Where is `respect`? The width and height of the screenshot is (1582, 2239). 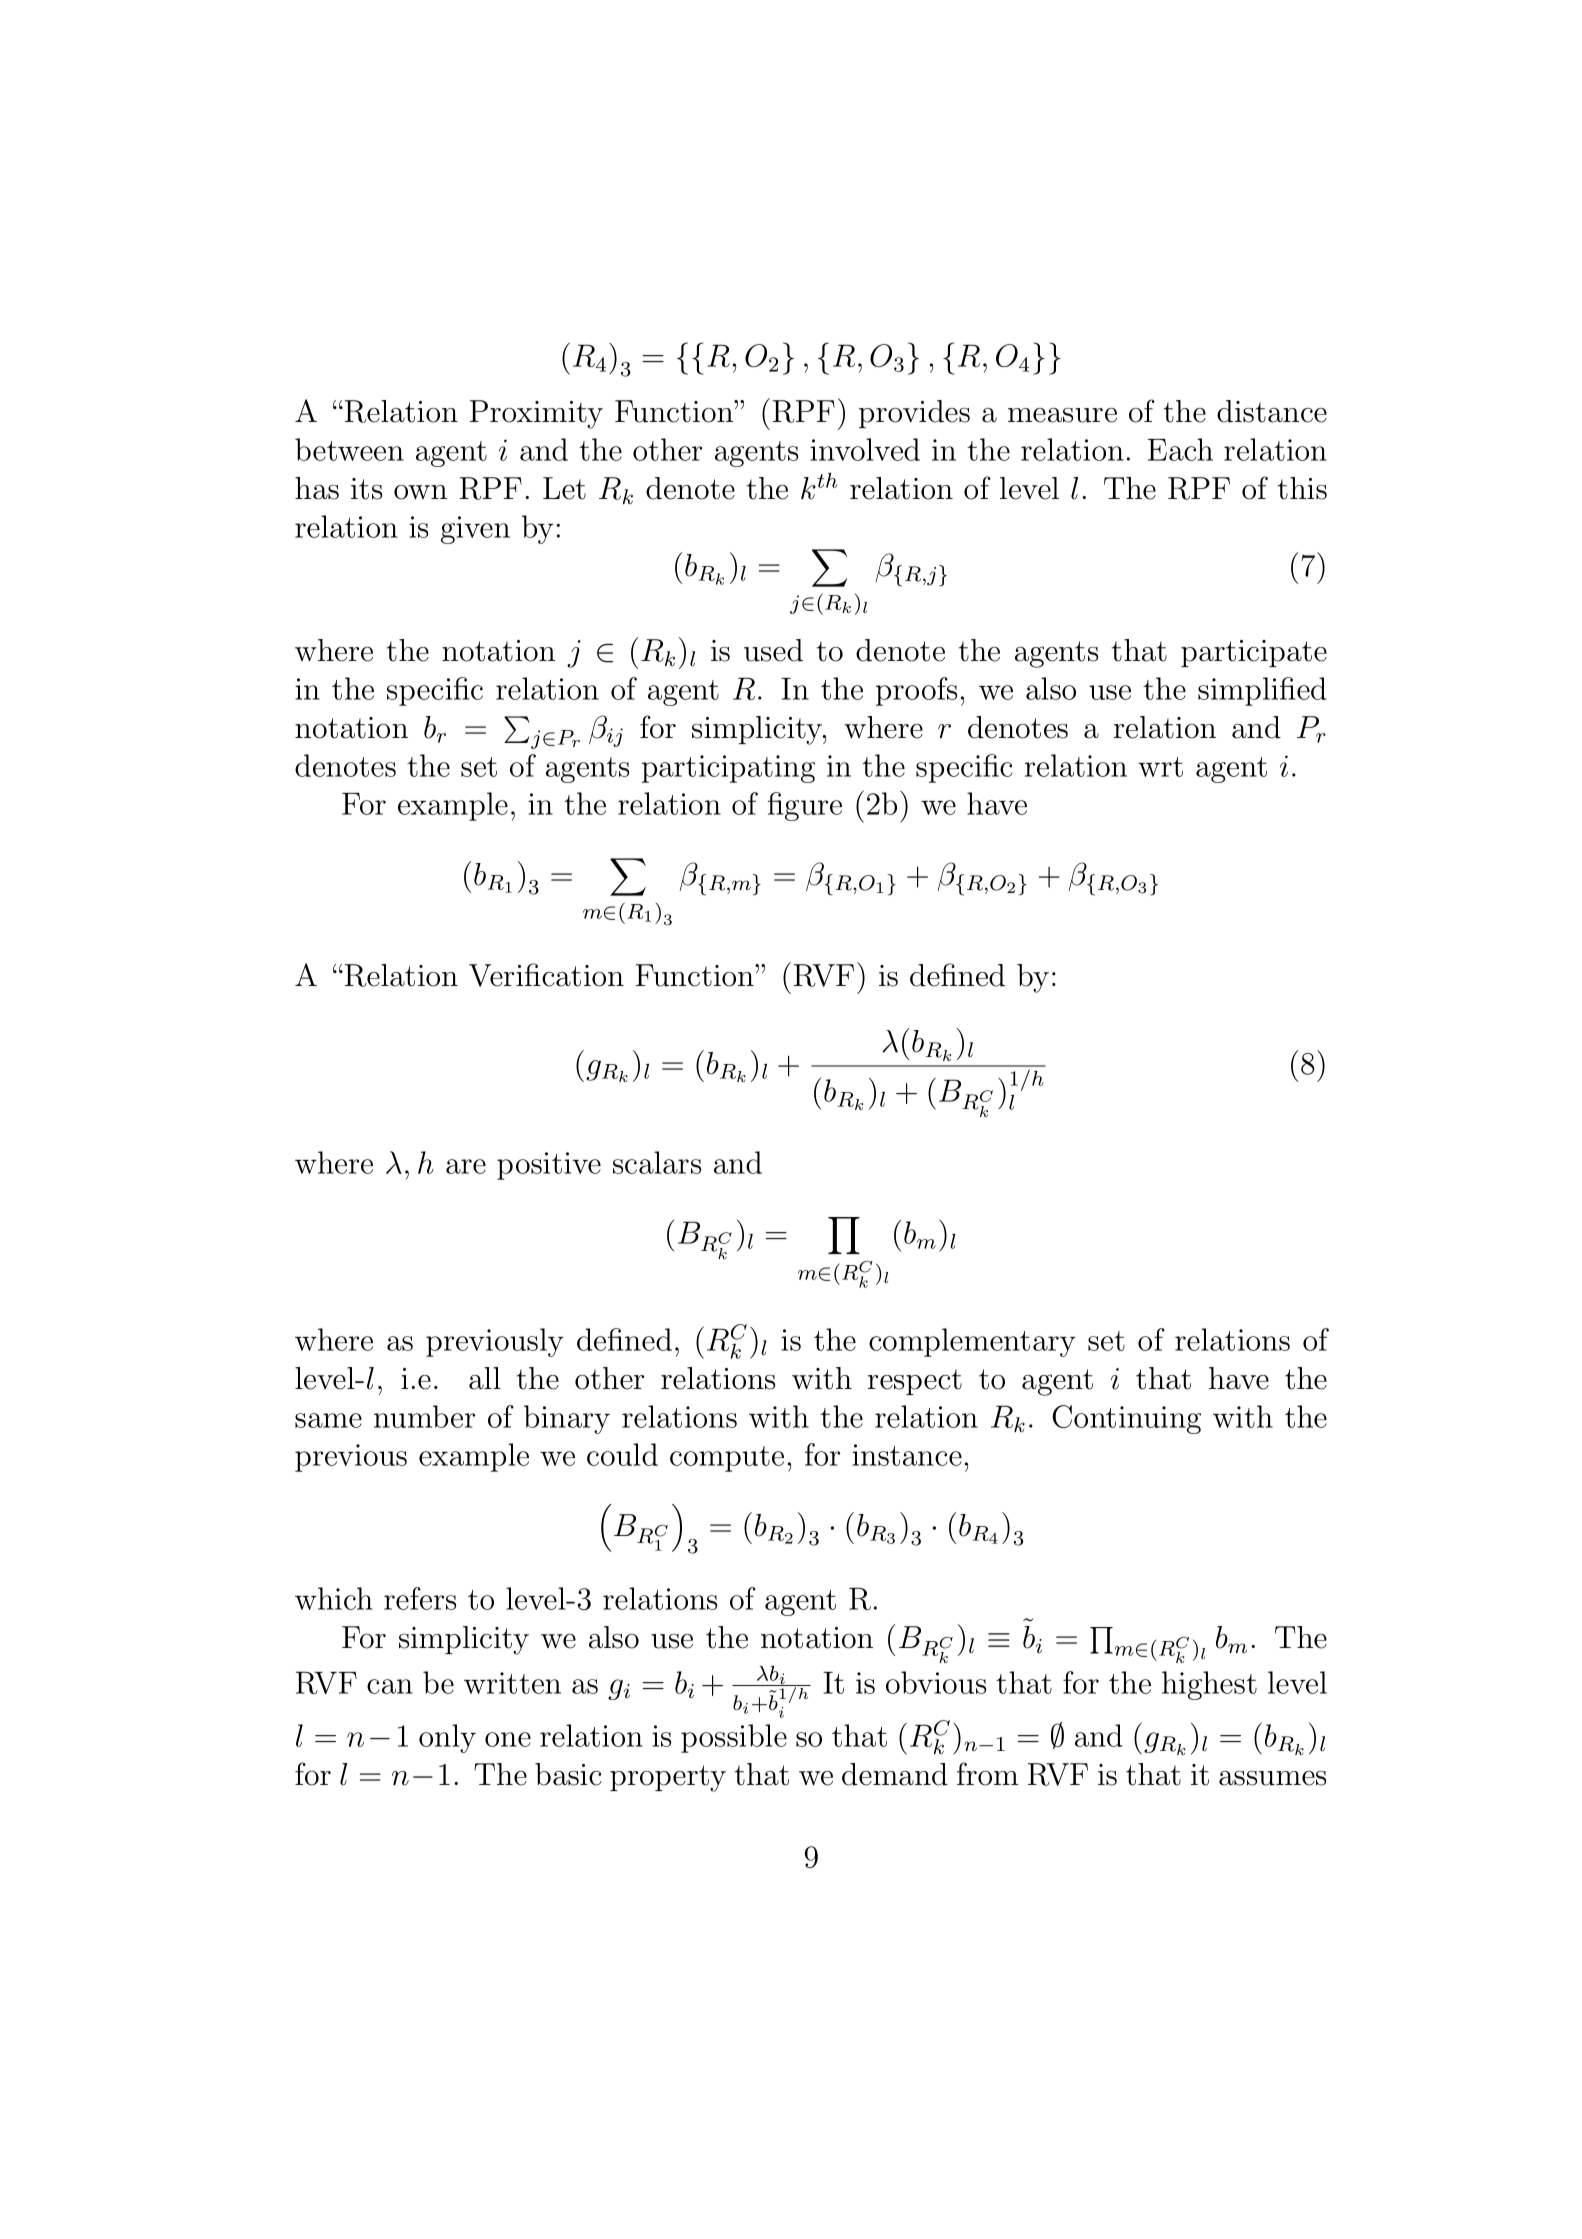 respect is located at coordinates (915, 1382).
